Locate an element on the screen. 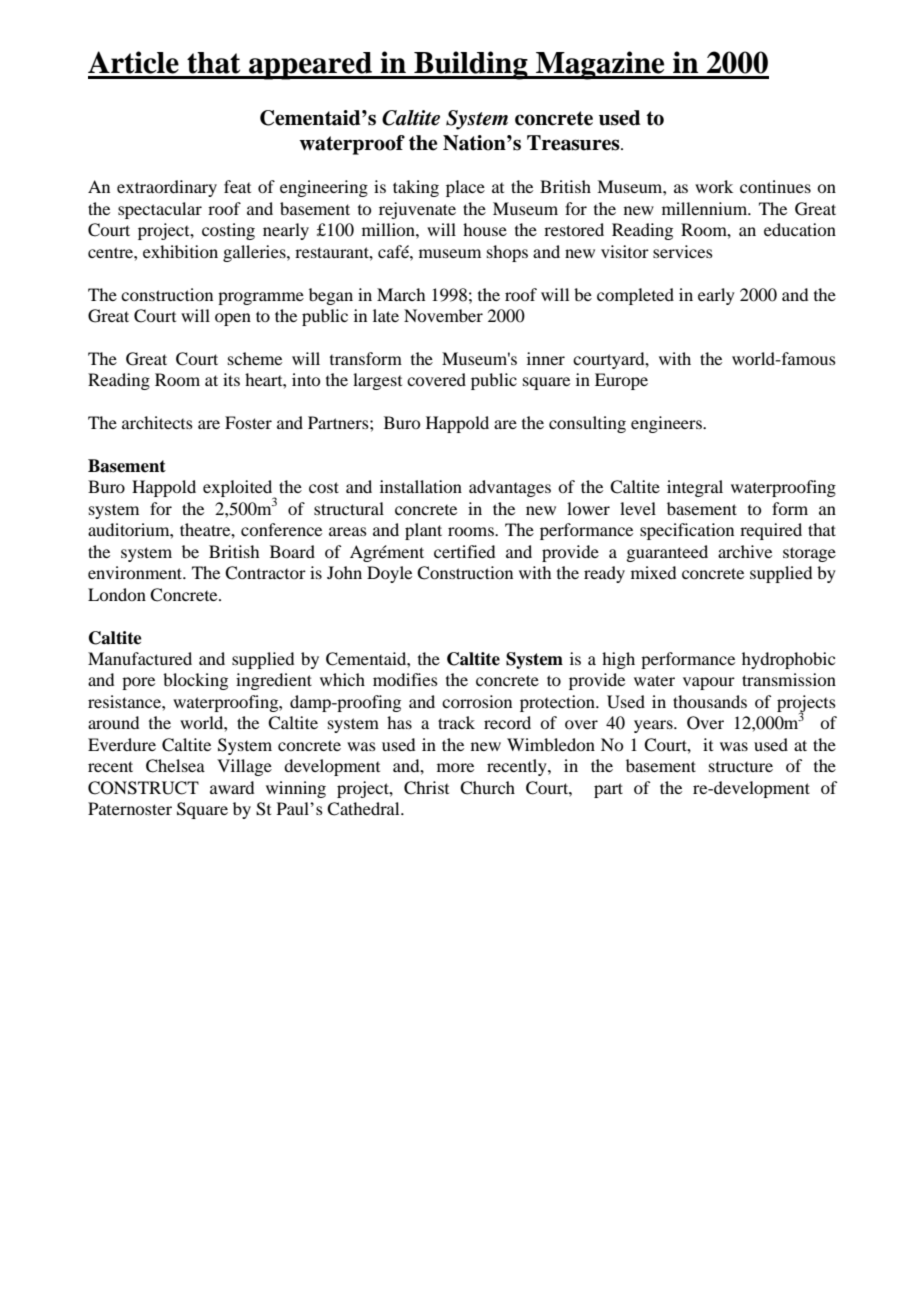 The width and height of the screenshot is (924, 1308). shops is located at coordinates (507, 253).
